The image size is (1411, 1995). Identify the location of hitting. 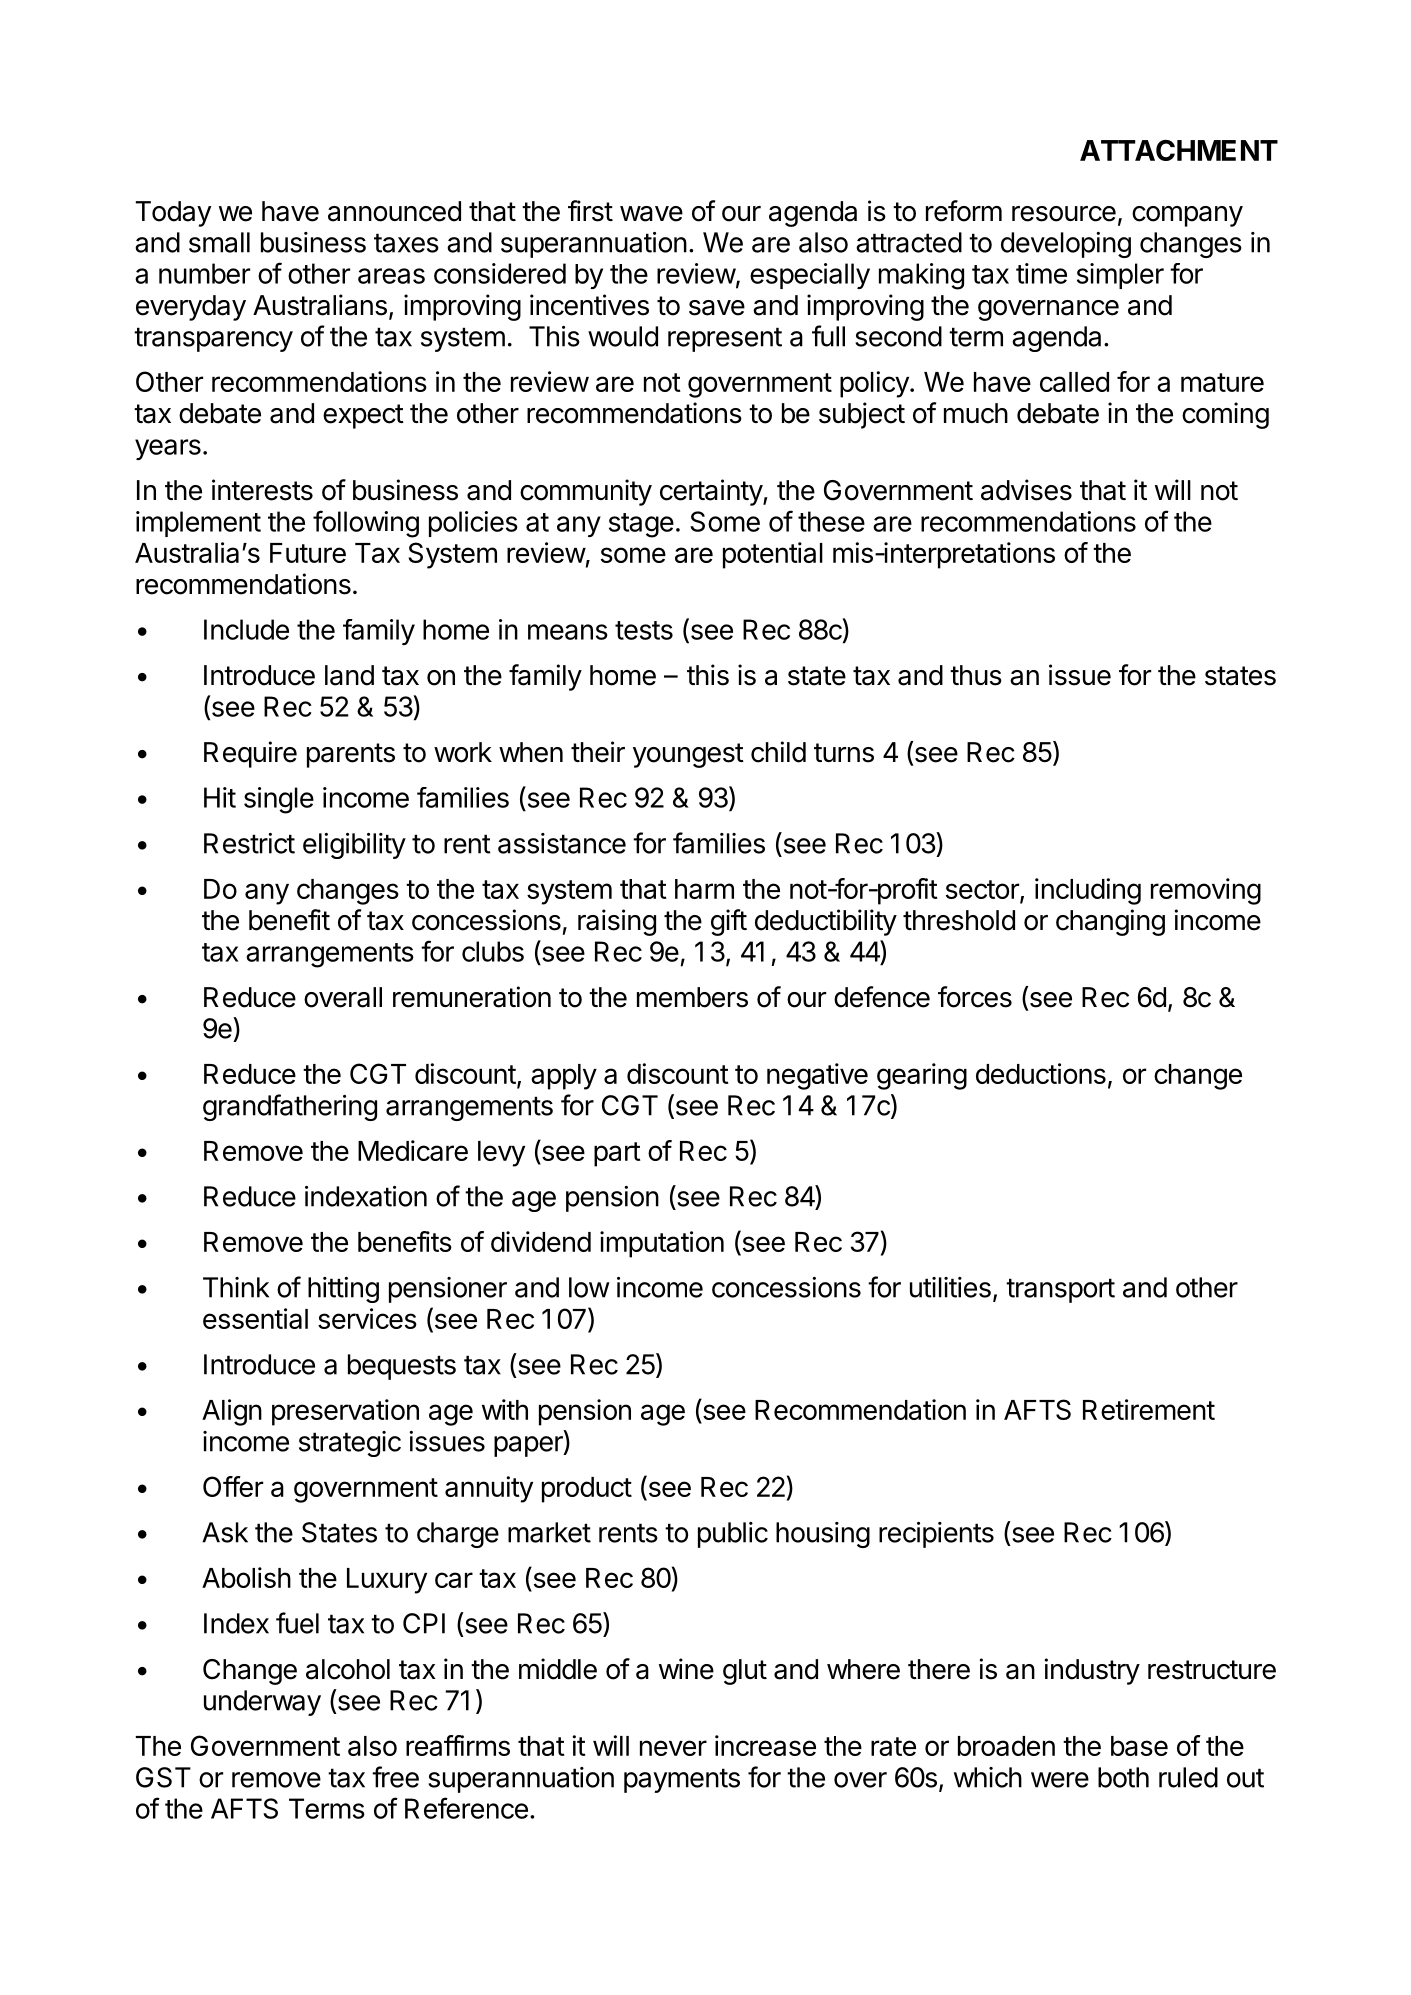
(343, 1290).
